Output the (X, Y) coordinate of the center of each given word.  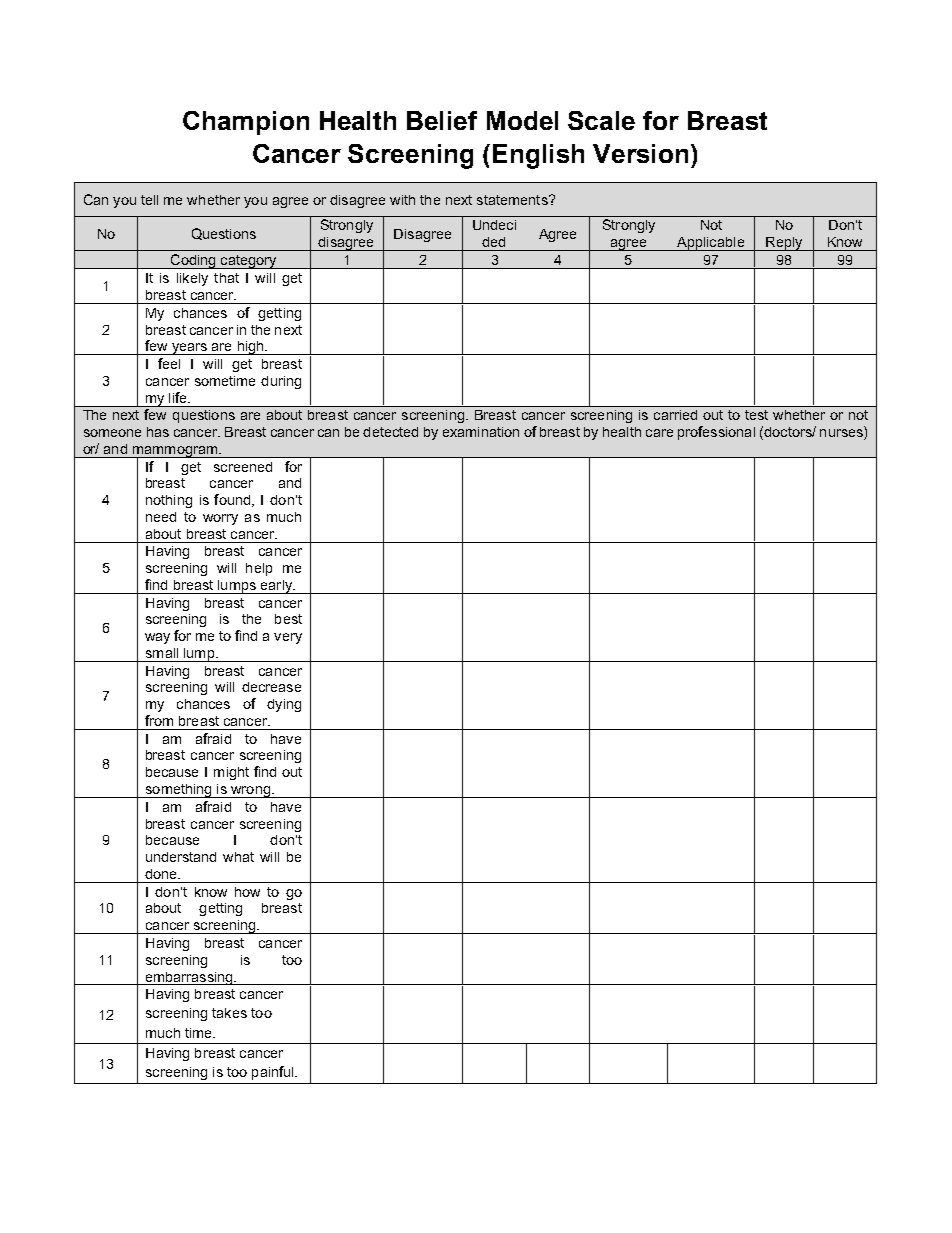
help (259, 569)
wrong (250, 792)
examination (481, 432)
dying (284, 705)
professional (716, 433)
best (288, 619)
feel (169, 363)
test (756, 415)
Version (640, 153)
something (178, 791)
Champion (246, 123)
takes (229, 1013)
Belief (442, 120)
